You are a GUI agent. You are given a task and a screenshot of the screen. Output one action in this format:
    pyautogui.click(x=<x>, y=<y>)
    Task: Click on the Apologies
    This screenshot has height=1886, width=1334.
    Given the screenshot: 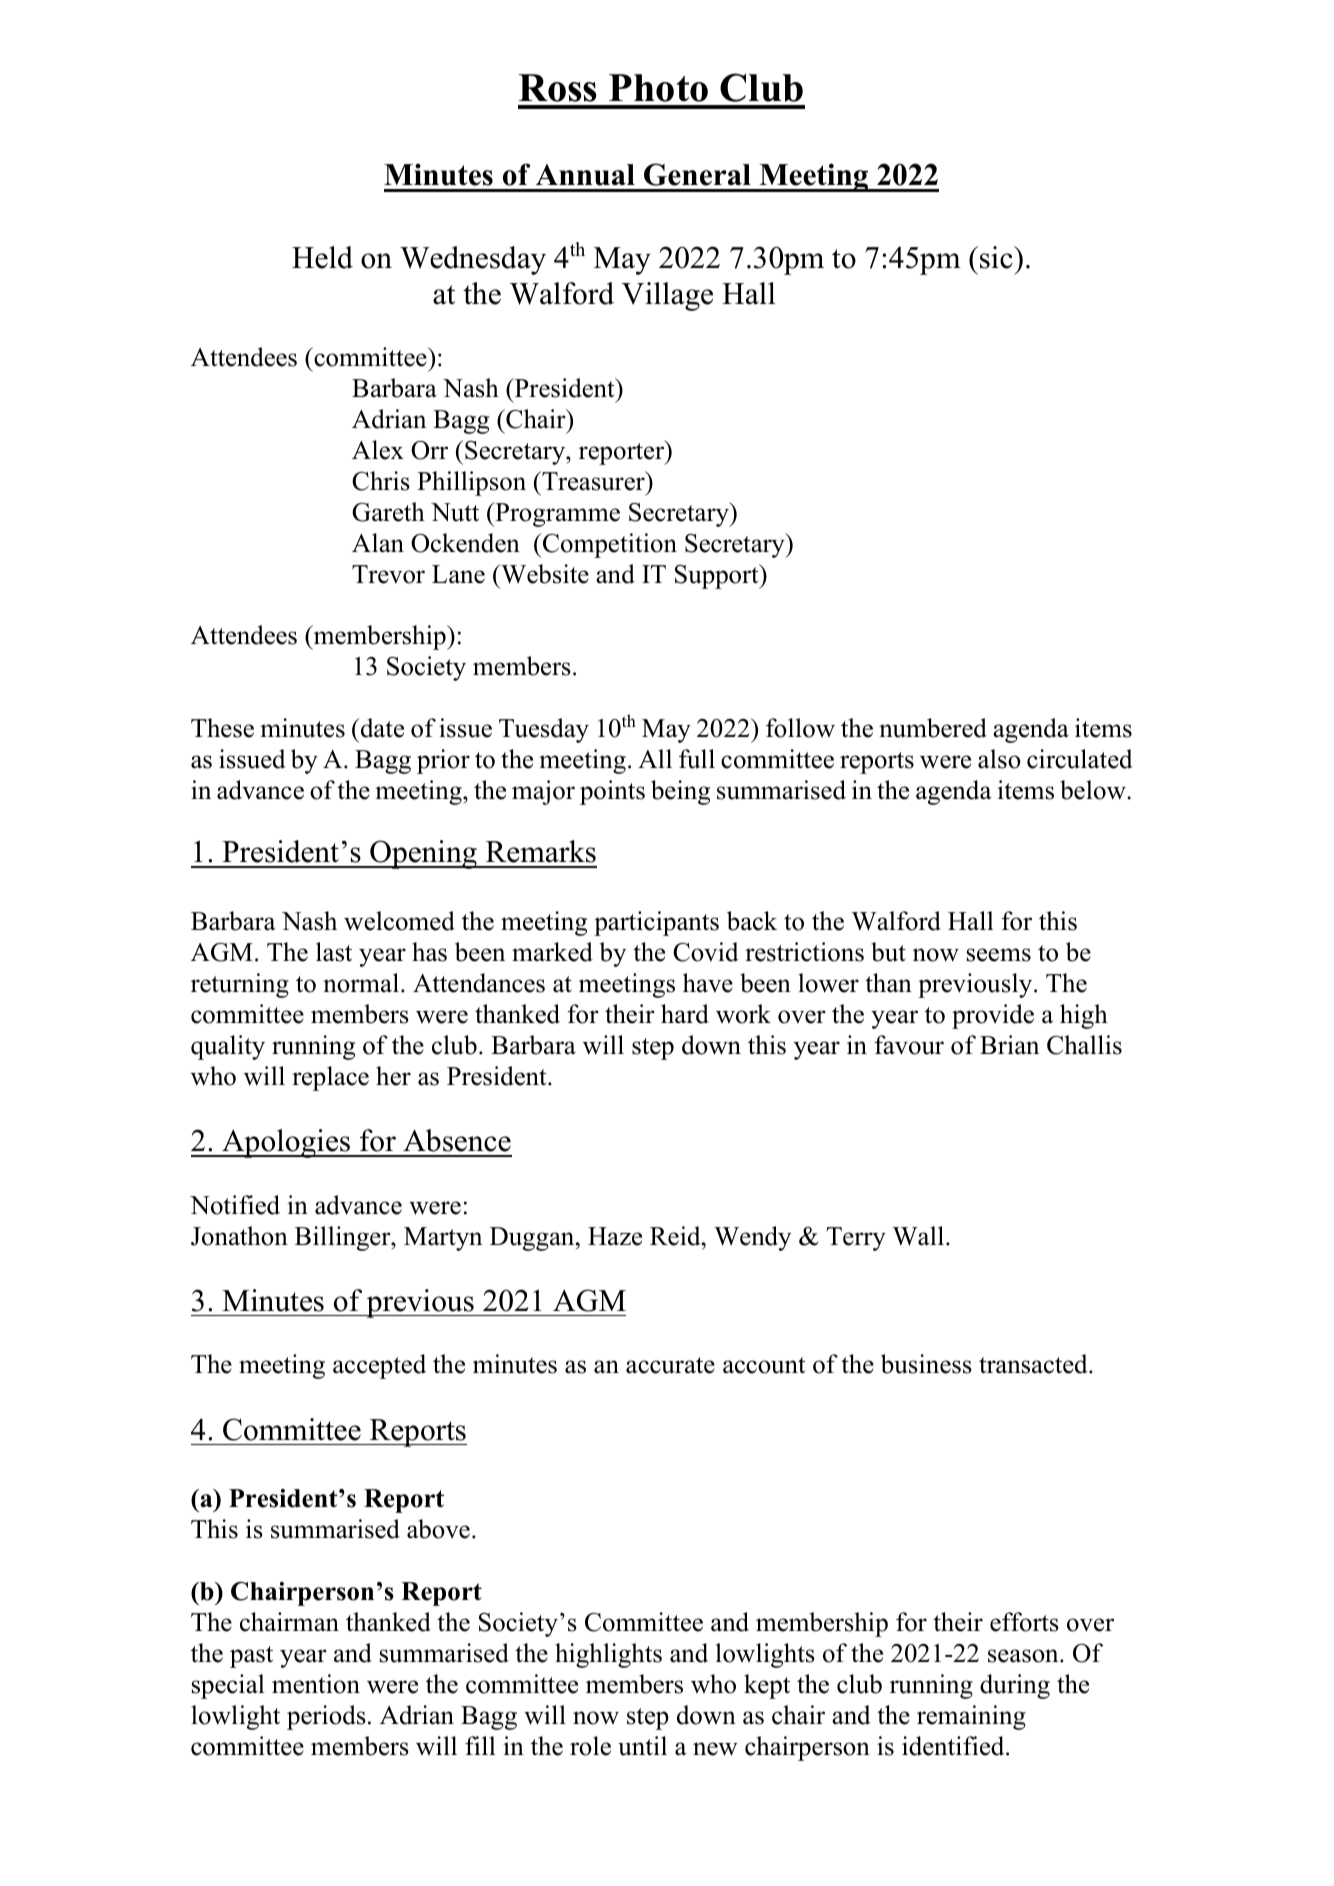 What is the action you would take?
    pyautogui.click(x=286, y=1143)
